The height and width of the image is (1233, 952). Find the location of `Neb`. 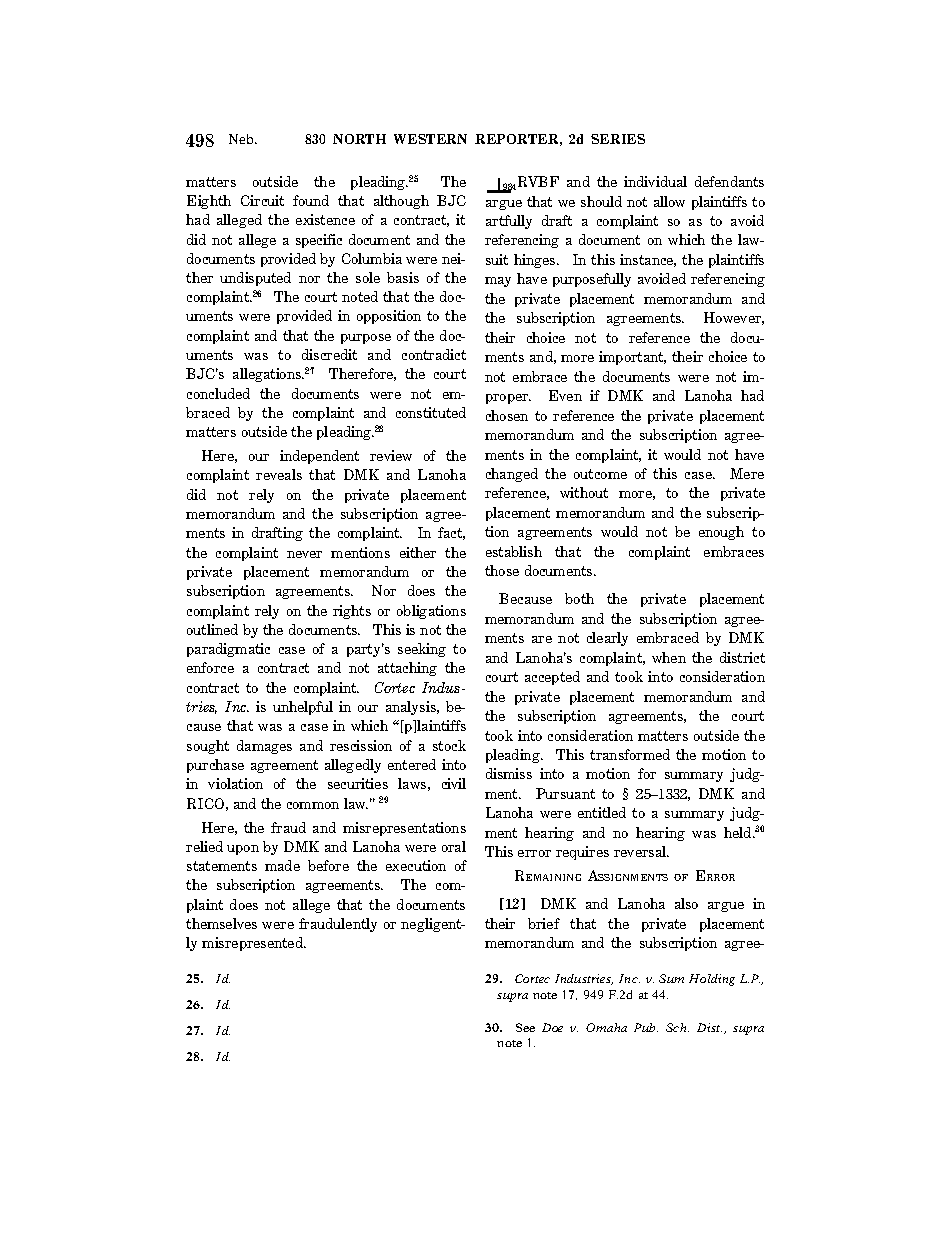

Neb is located at coordinates (242, 139).
